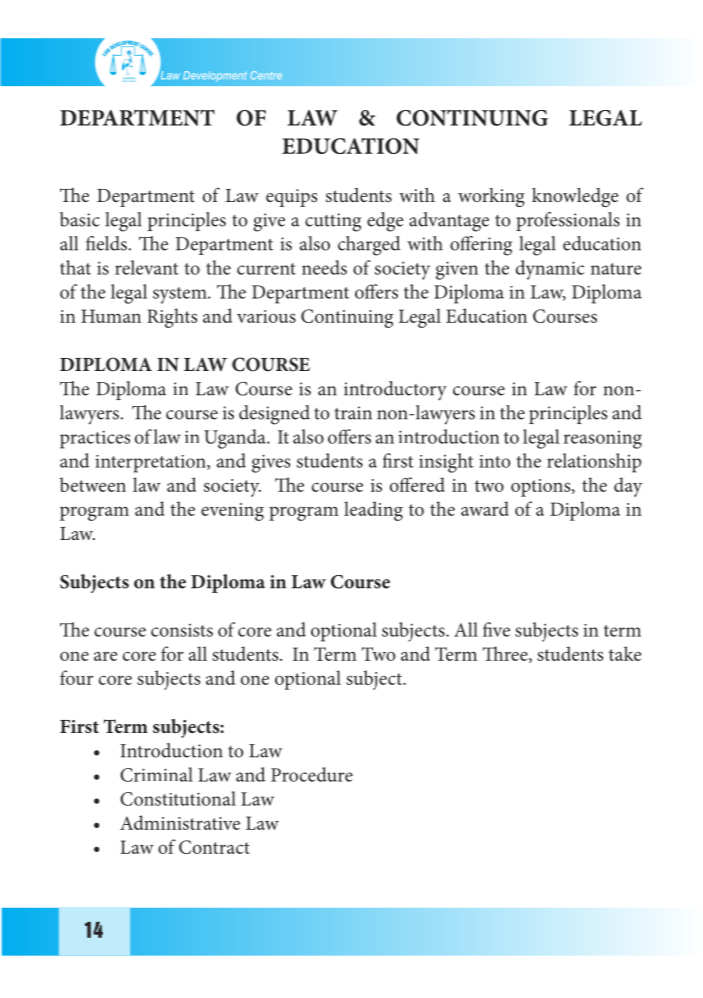  I want to click on Centre, so click(266, 75).
